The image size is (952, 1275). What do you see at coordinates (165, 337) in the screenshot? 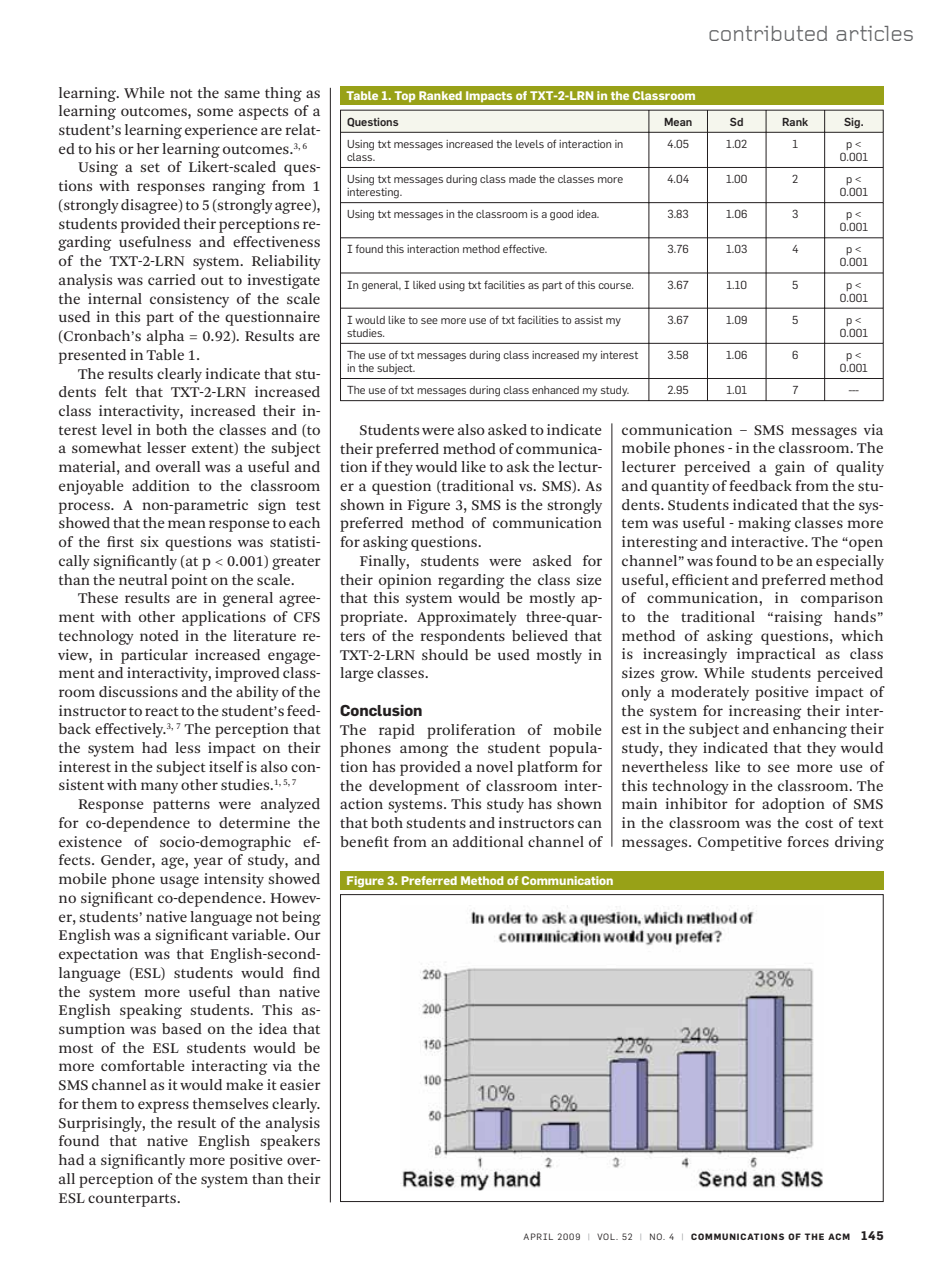
I see `alpha` at bounding box center [165, 337].
